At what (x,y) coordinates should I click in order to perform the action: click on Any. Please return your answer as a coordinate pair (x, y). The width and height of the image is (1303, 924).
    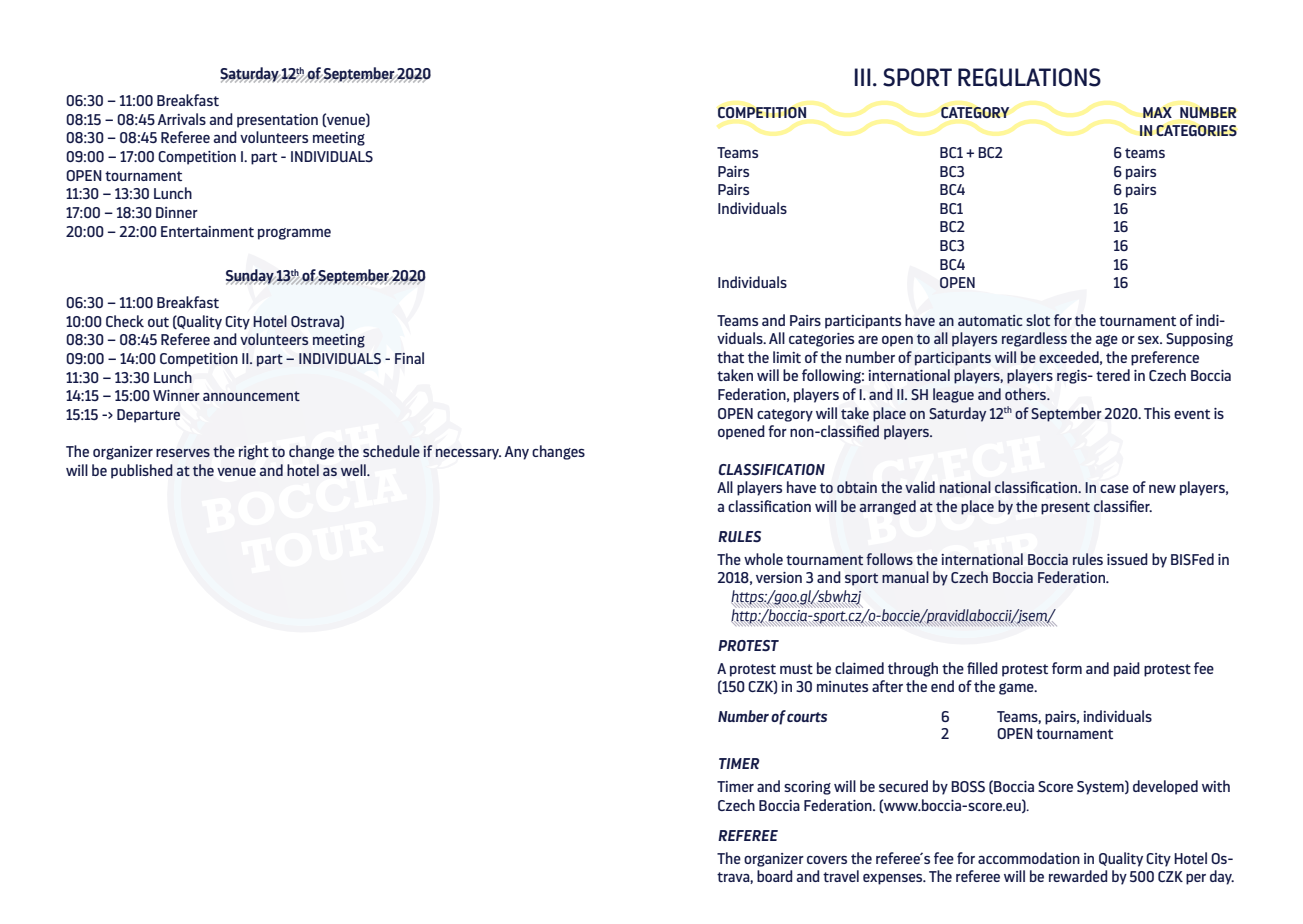
    Looking at the image, I should click on (516, 453).
